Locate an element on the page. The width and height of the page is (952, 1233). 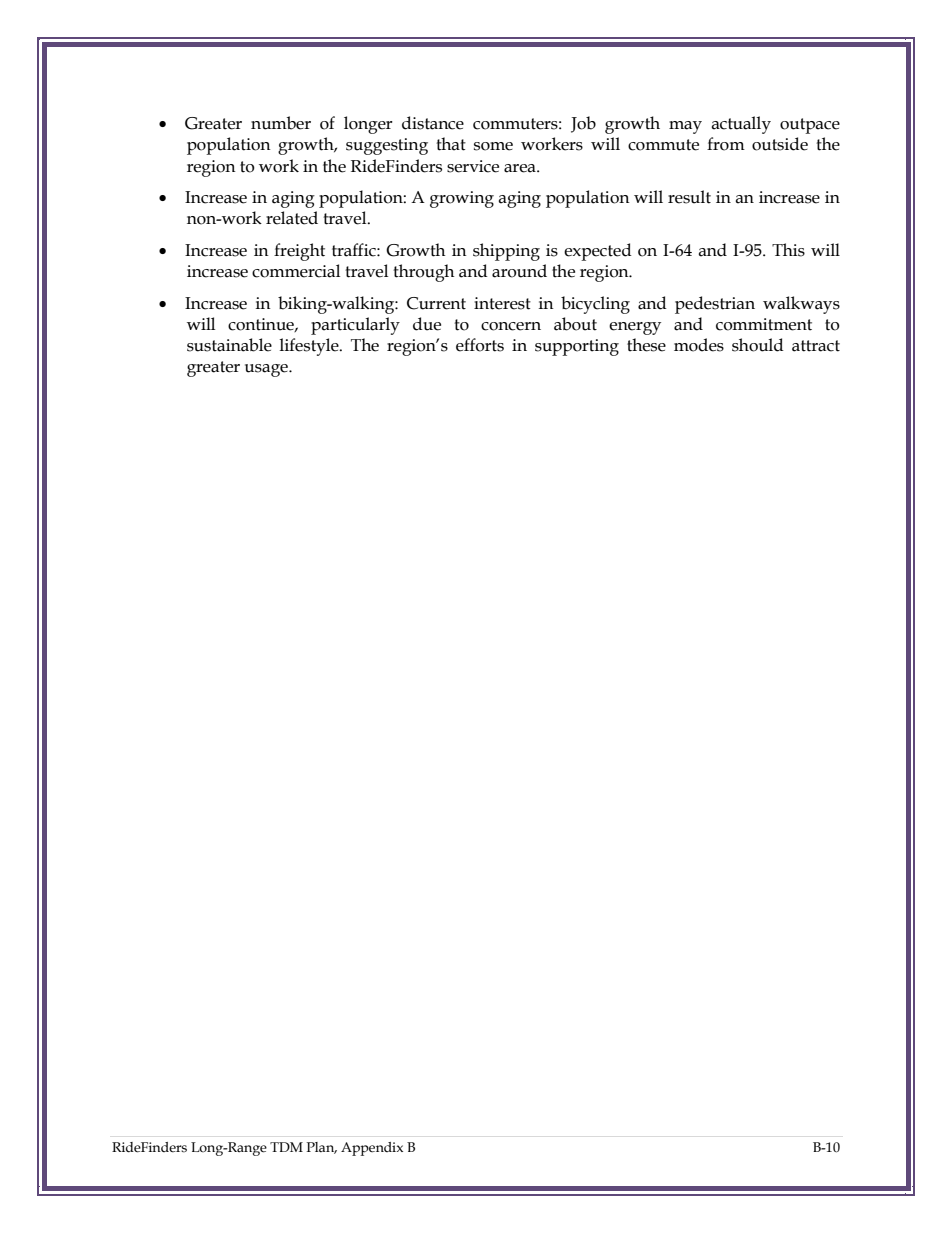
from is located at coordinates (726, 144).
